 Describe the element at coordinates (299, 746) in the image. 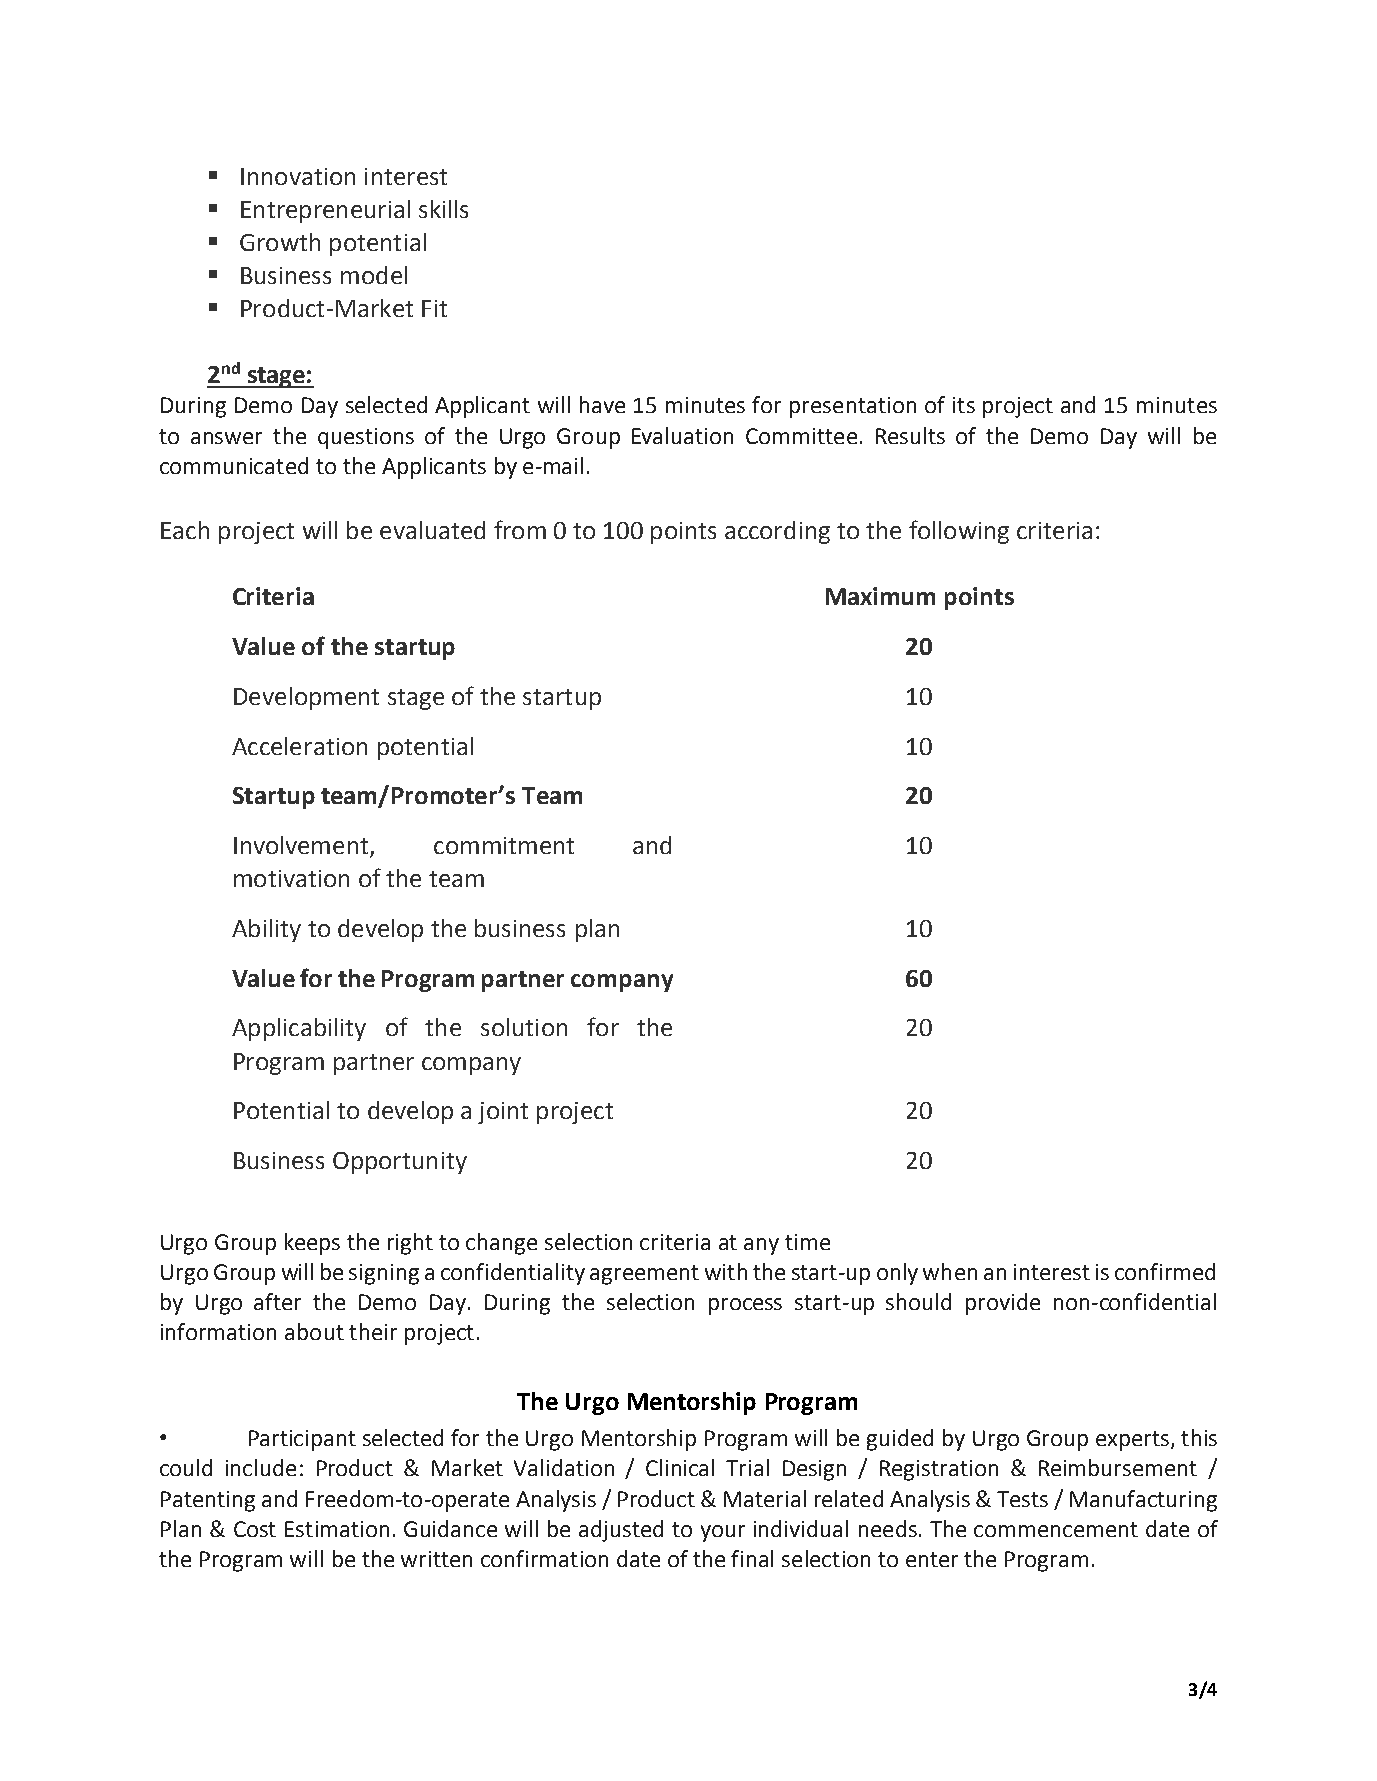

I see `Acceleration` at that location.
